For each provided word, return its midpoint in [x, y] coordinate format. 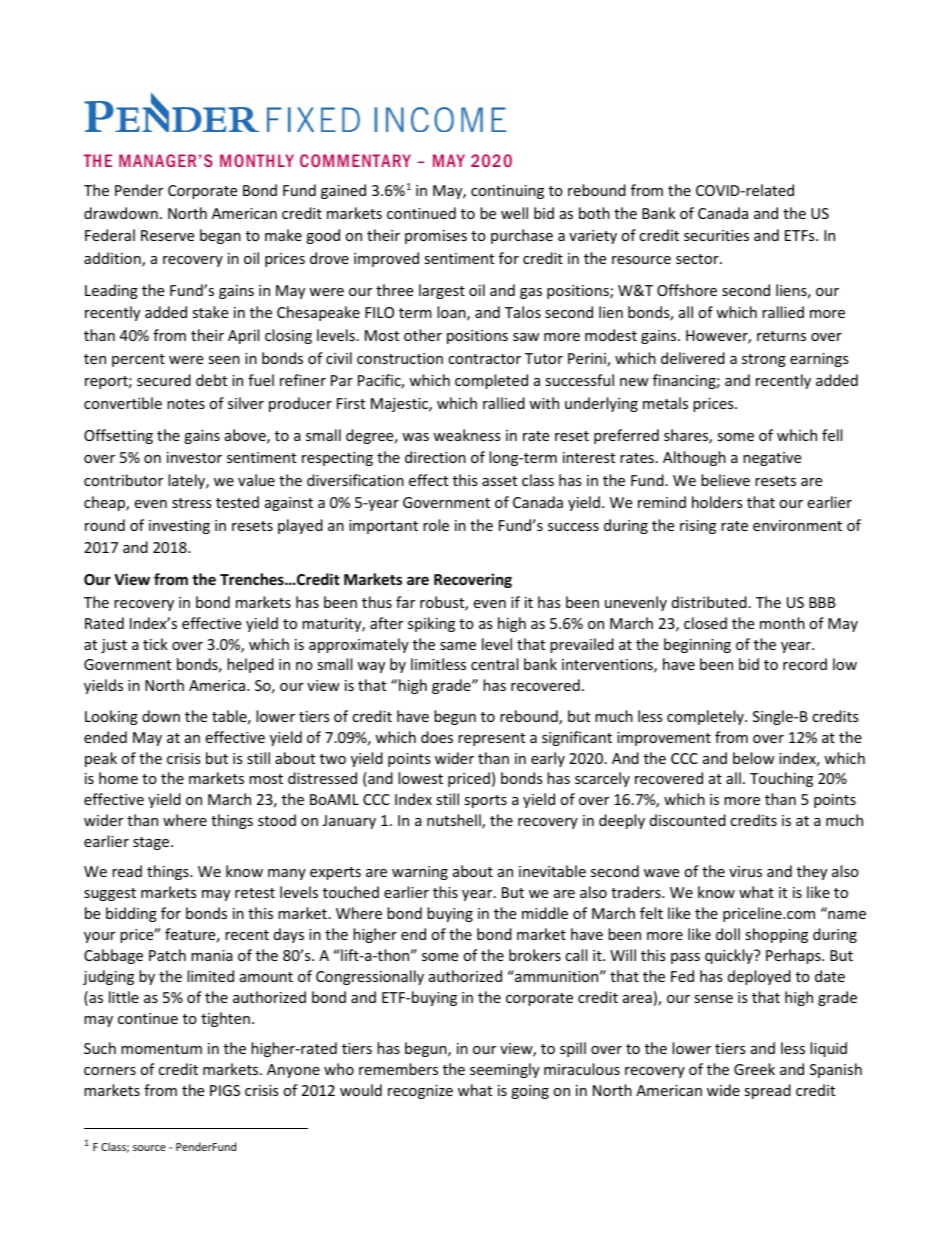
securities [716, 235]
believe [725, 480]
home [118, 778]
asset [499, 481]
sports [485, 801]
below [754, 758]
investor [194, 457]
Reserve [167, 235]
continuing [507, 192]
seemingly [505, 1070]
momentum [161, 1049]
